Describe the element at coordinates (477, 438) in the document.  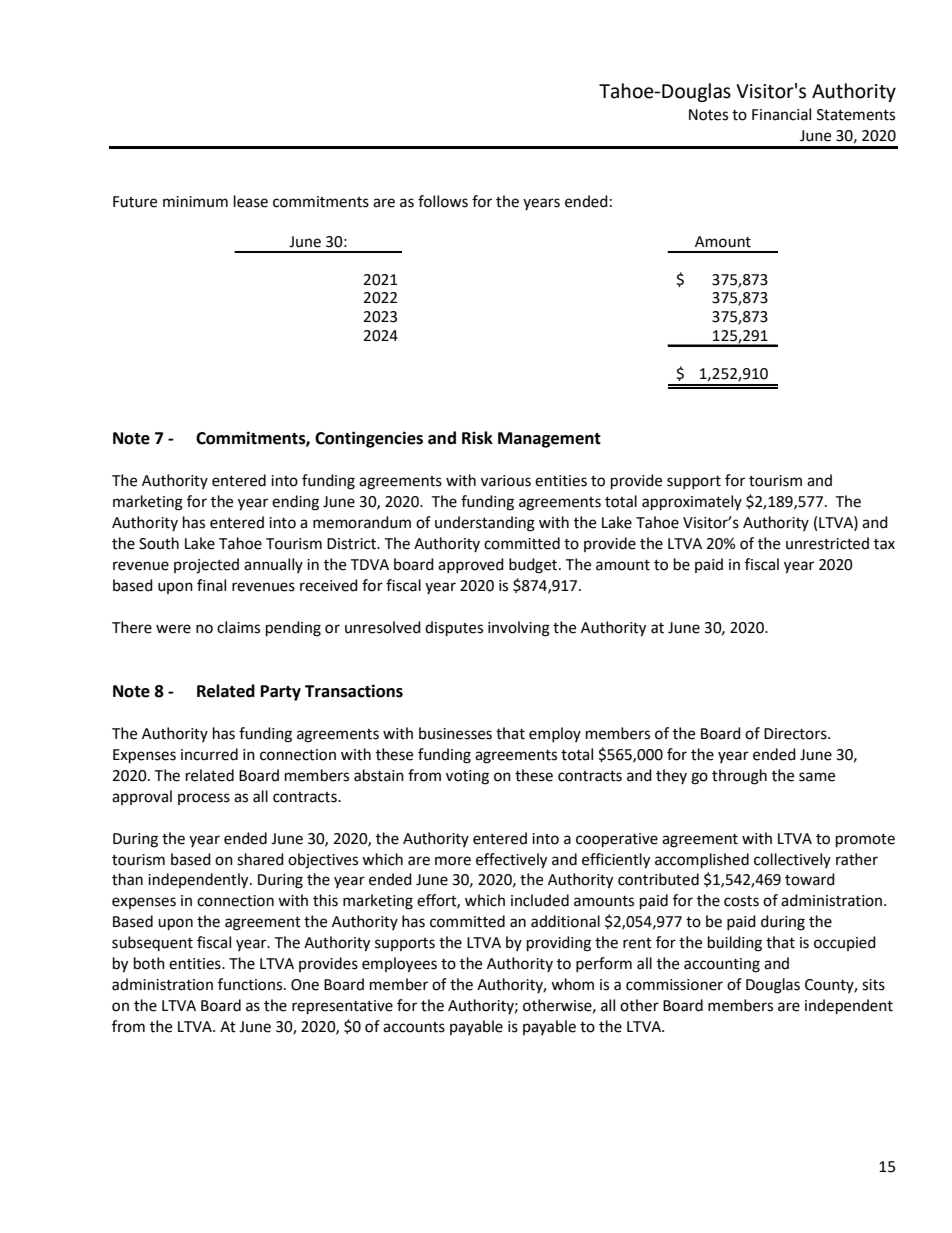
I see `Risk` at that location.
